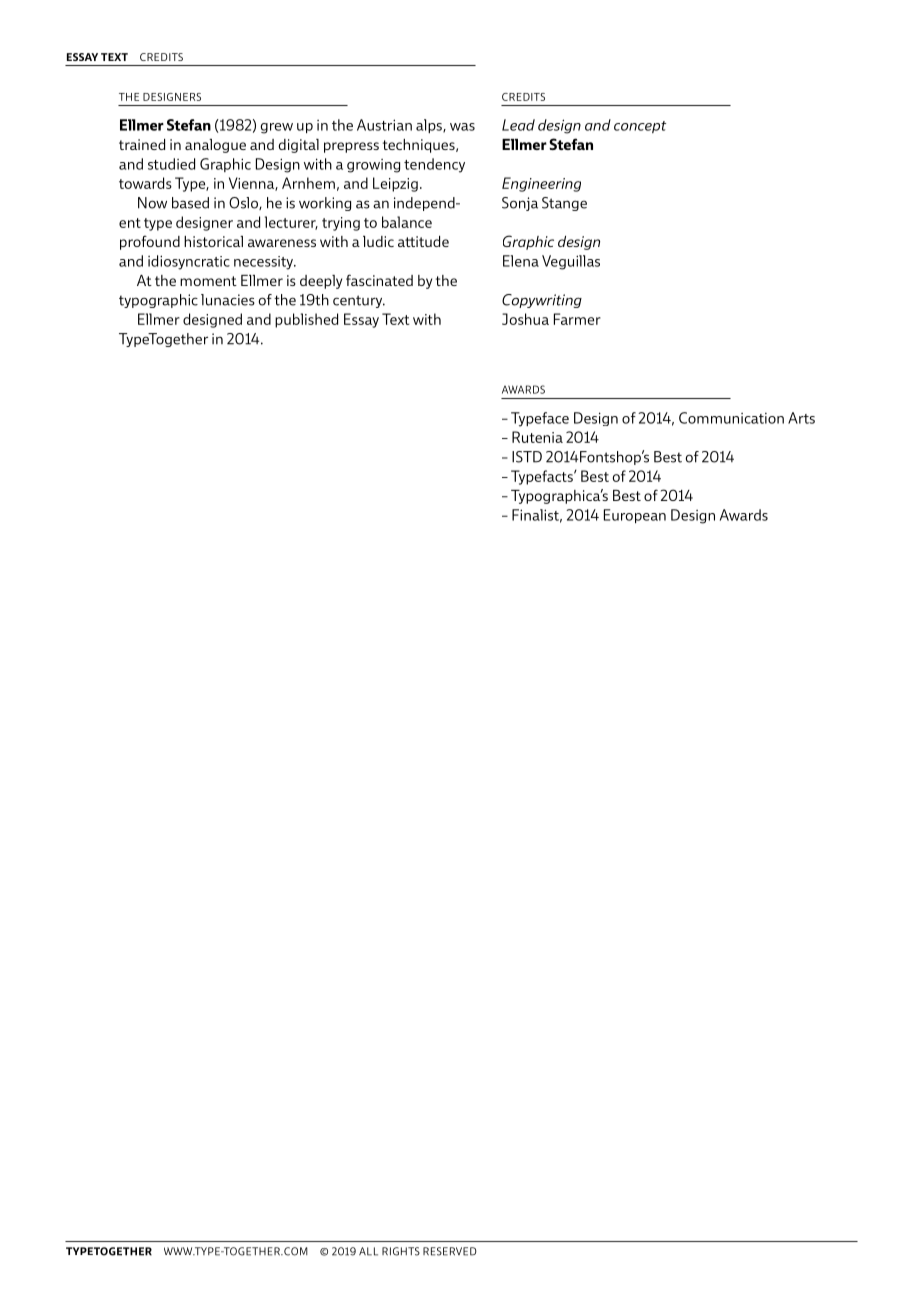  Describe the element at coordinates (450, 1251) in the screenshot. I see `RESERVED` at that location.
